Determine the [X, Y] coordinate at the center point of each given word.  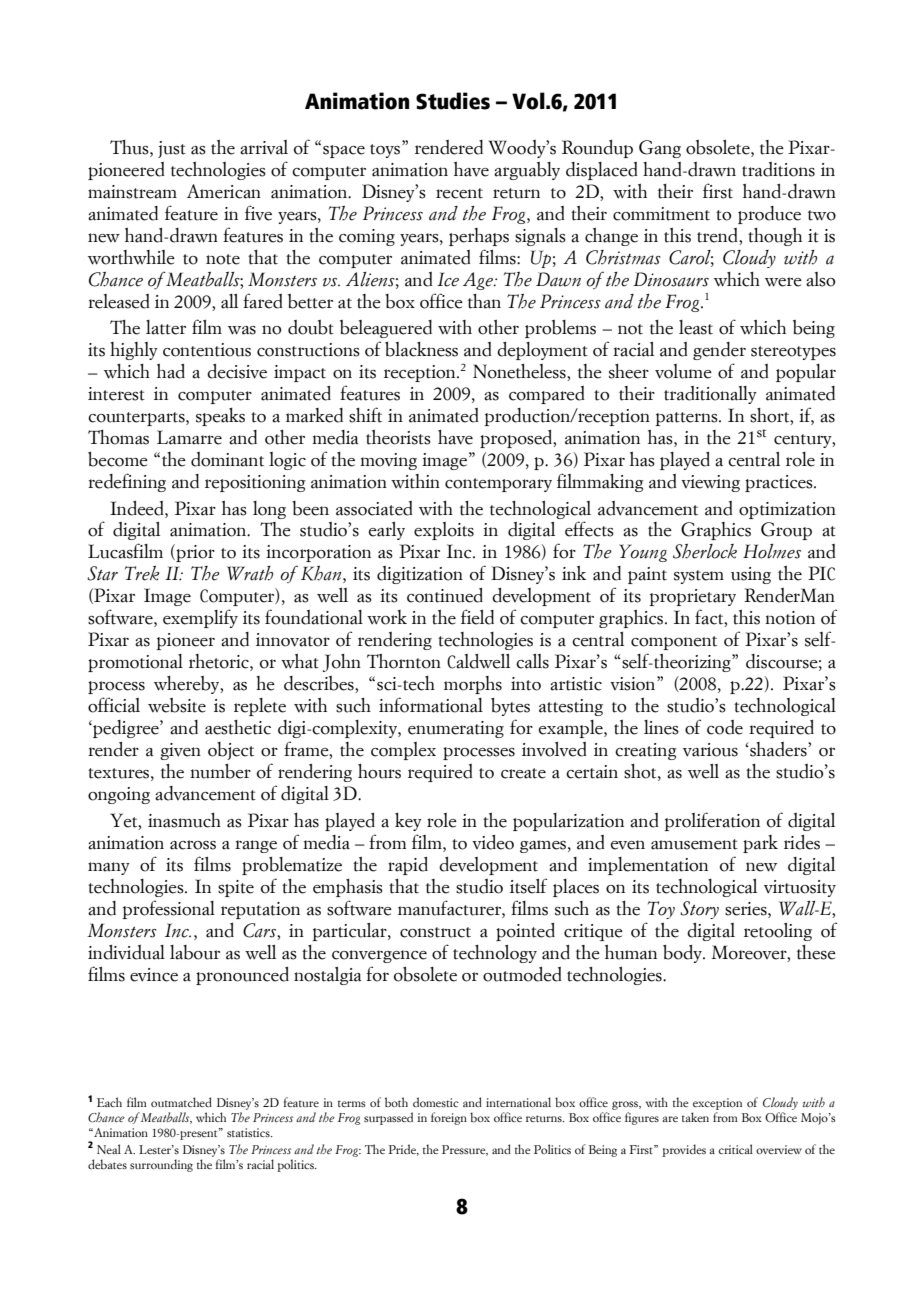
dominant [227, 459]
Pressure [465, 1150]
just [172, 149]
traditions [778, 169]
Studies [453, 101]
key [408, 822]
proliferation [712, 821]
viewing [710, 483]
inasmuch [184, 820]
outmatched [181, 1102]
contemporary [498, 485]
